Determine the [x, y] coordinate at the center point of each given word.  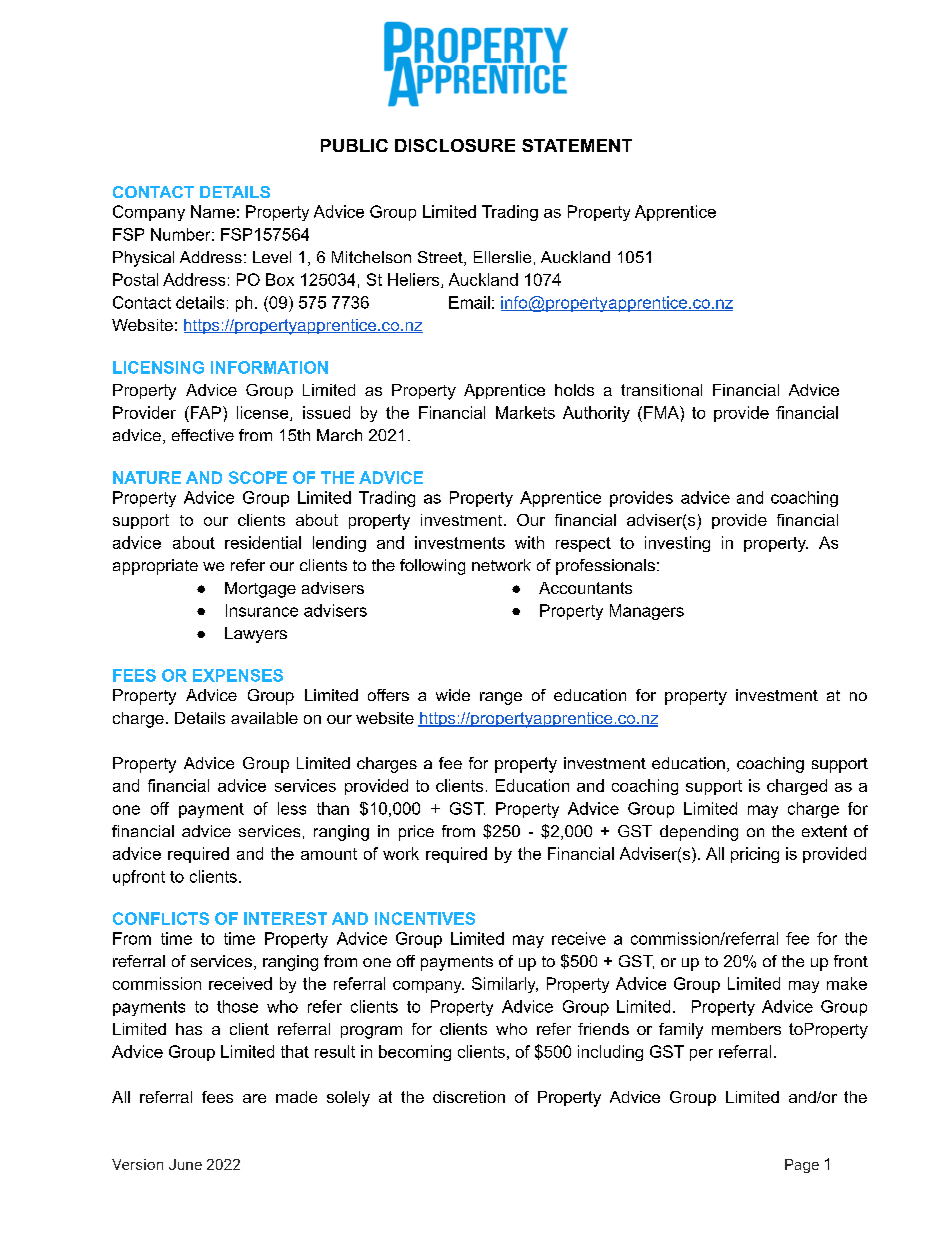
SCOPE [258, 477]
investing [677, 544]
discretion [469, 1097]
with [529, 542]
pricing [755, 855]
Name [213, 211]
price [416, 833]
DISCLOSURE [455, 145]
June [185, 1164]
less [292, 808]
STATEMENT [577, 145]
